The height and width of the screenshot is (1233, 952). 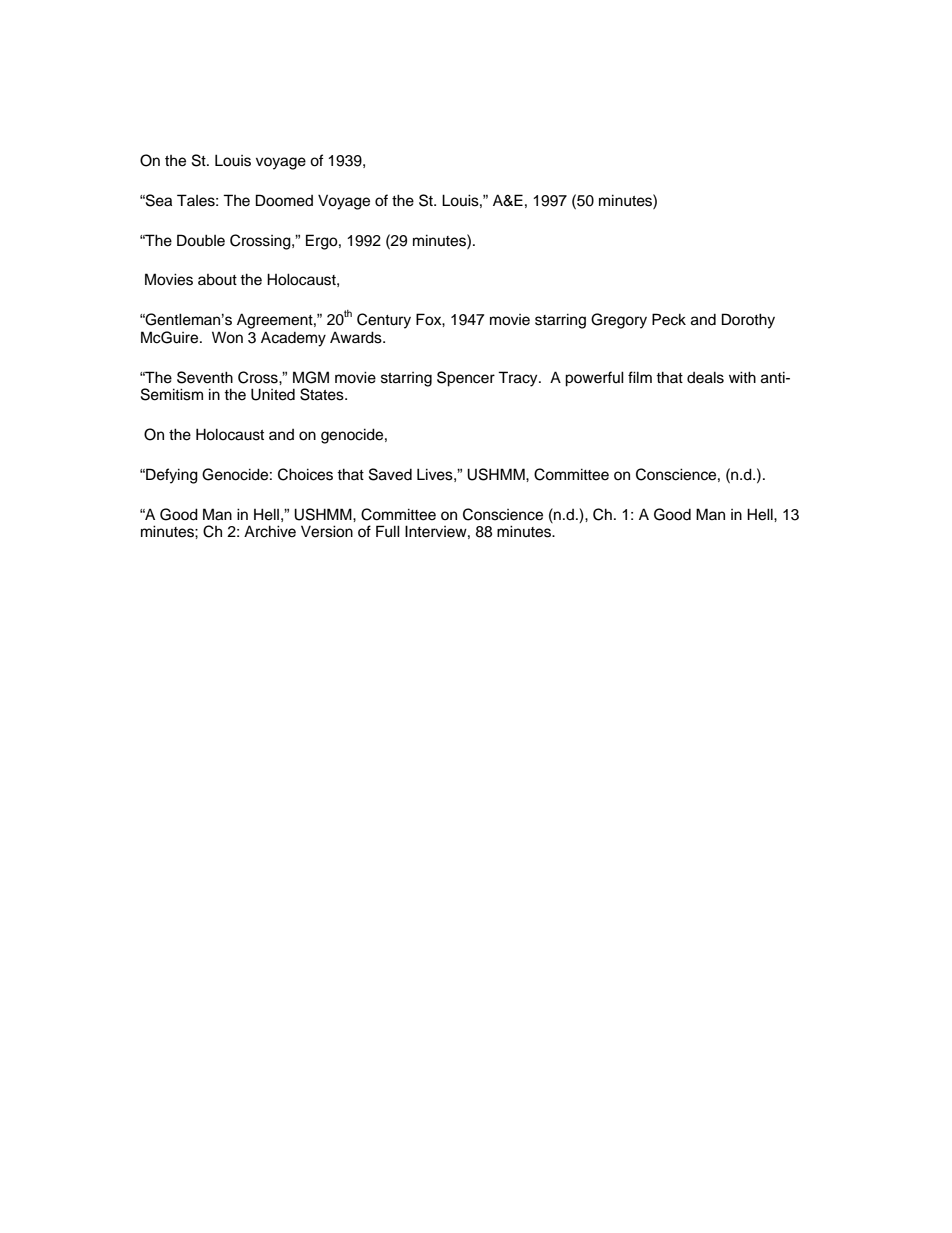 I want to click on Peck, so click(x=669, y=319).
